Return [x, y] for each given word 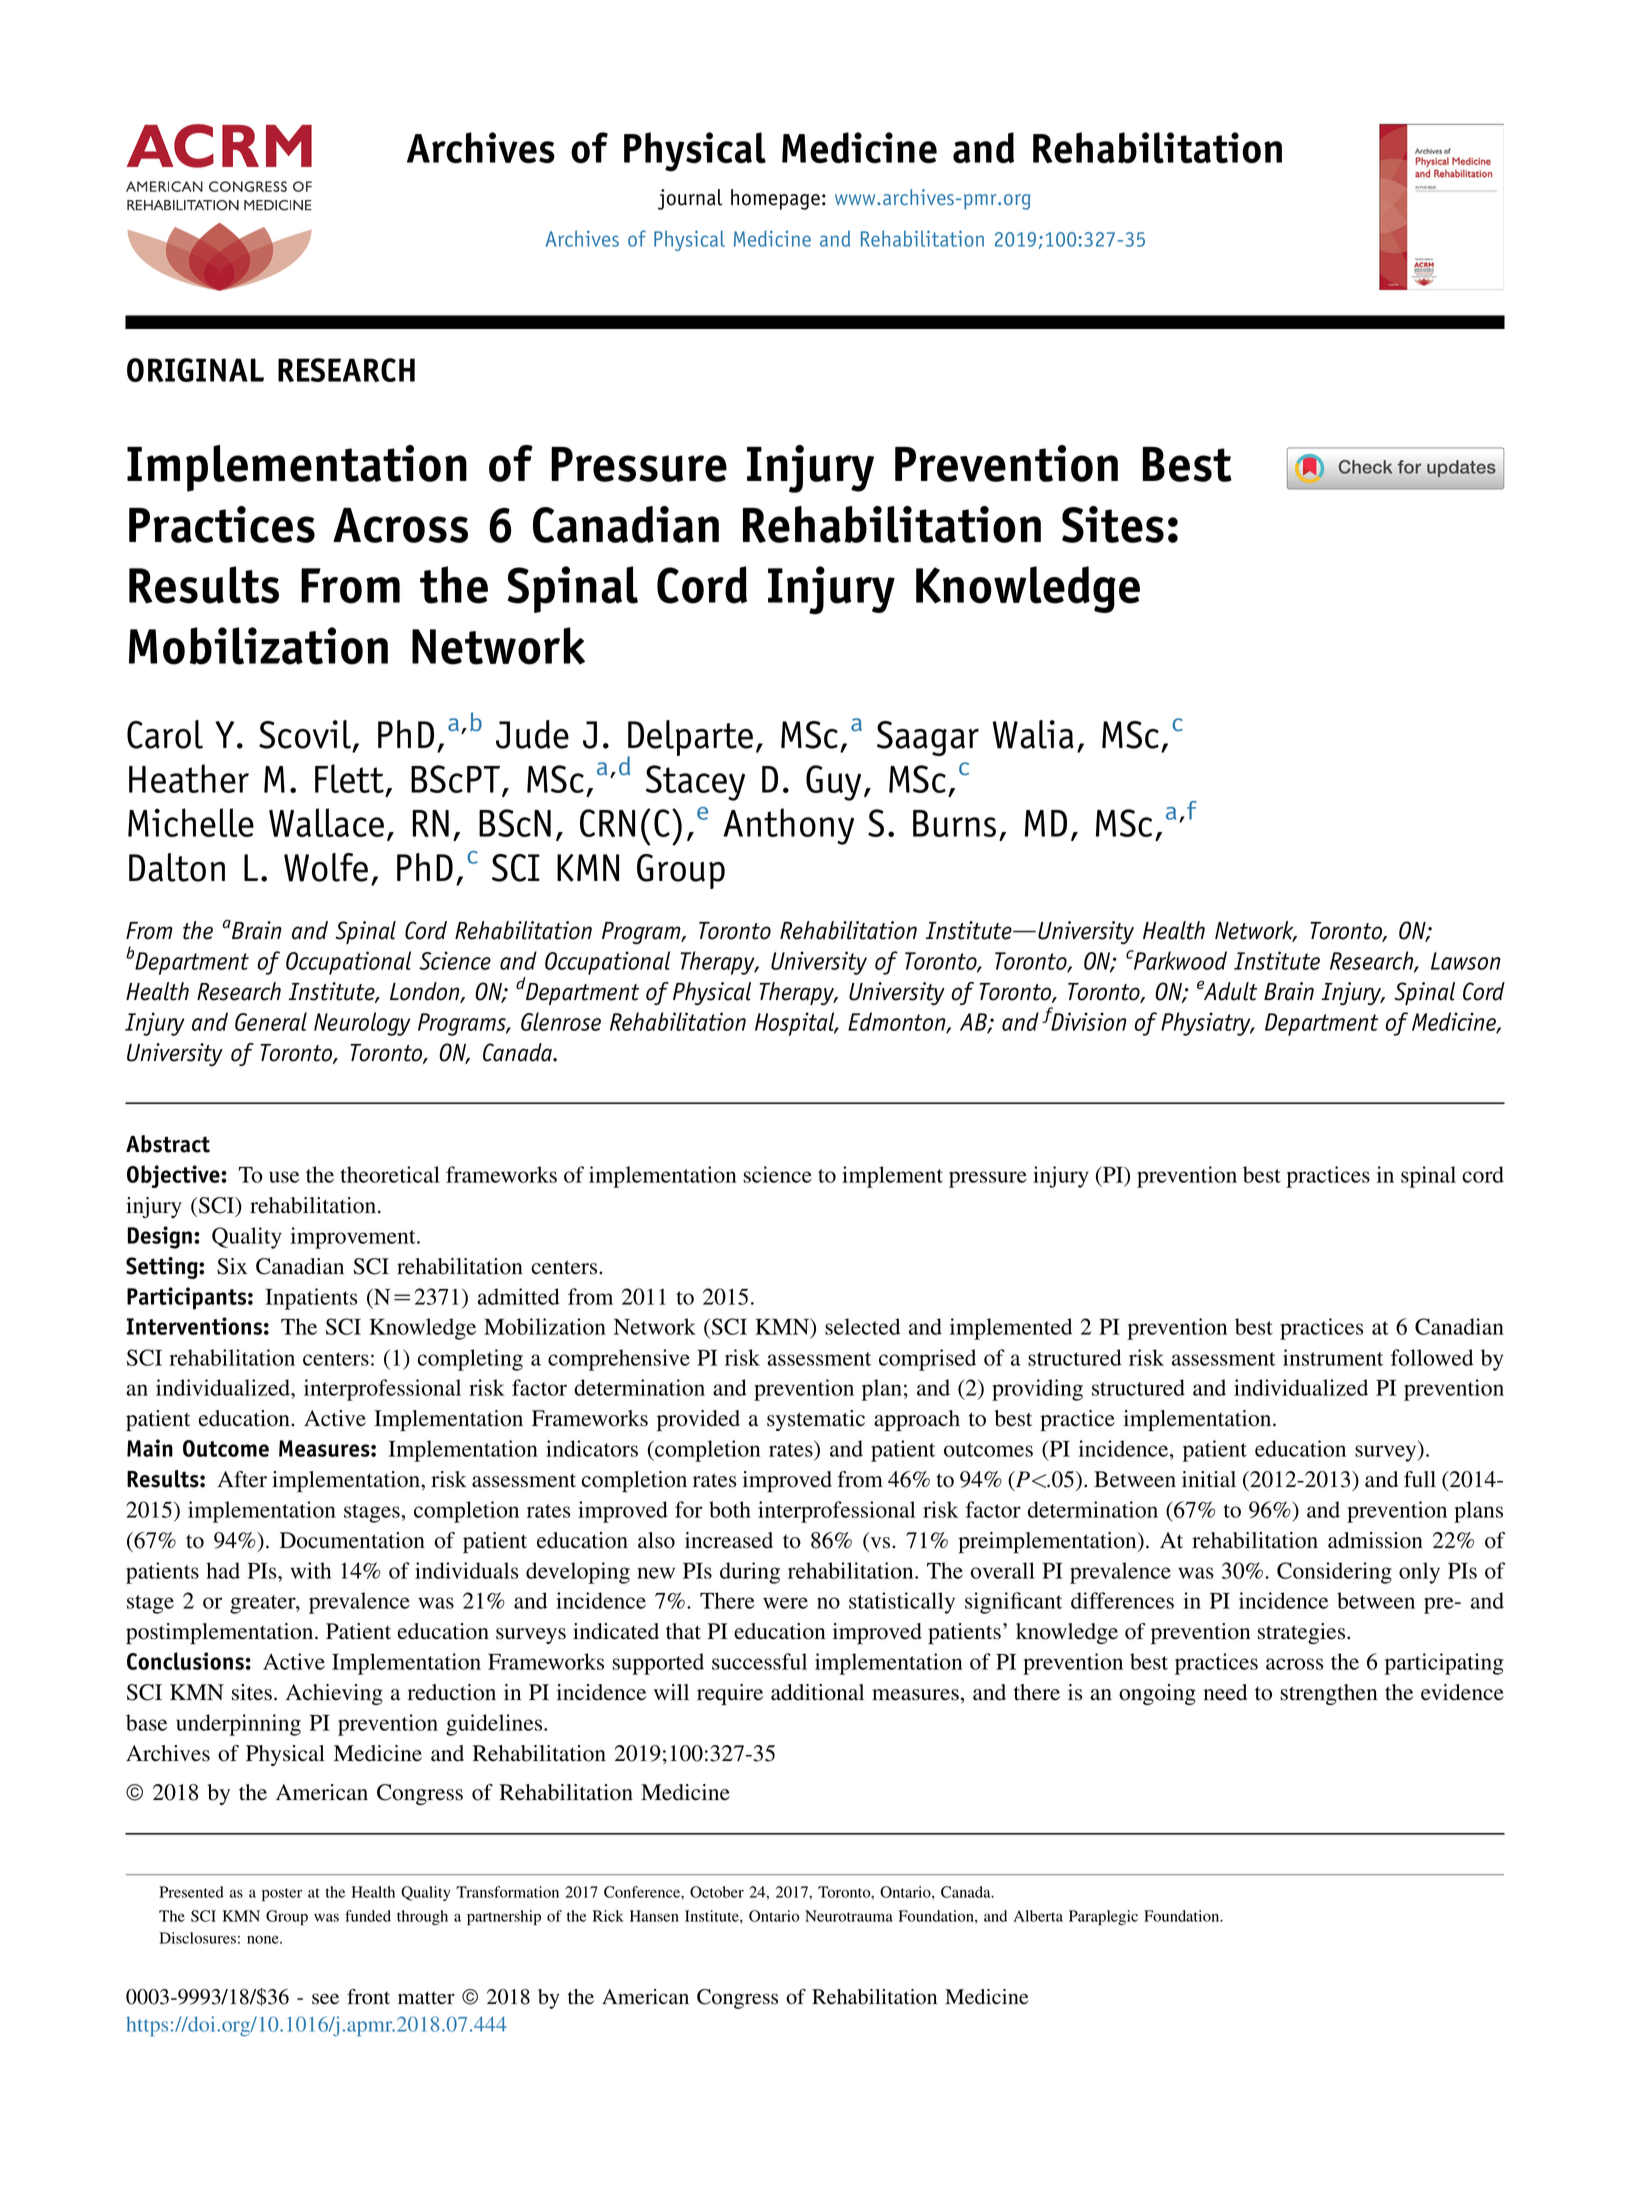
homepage [775, 199]
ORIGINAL [195, 370]
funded [368, 1916]
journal [690, 199]
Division [1088, 1020]
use [284, 1177]
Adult [1231, 991]
